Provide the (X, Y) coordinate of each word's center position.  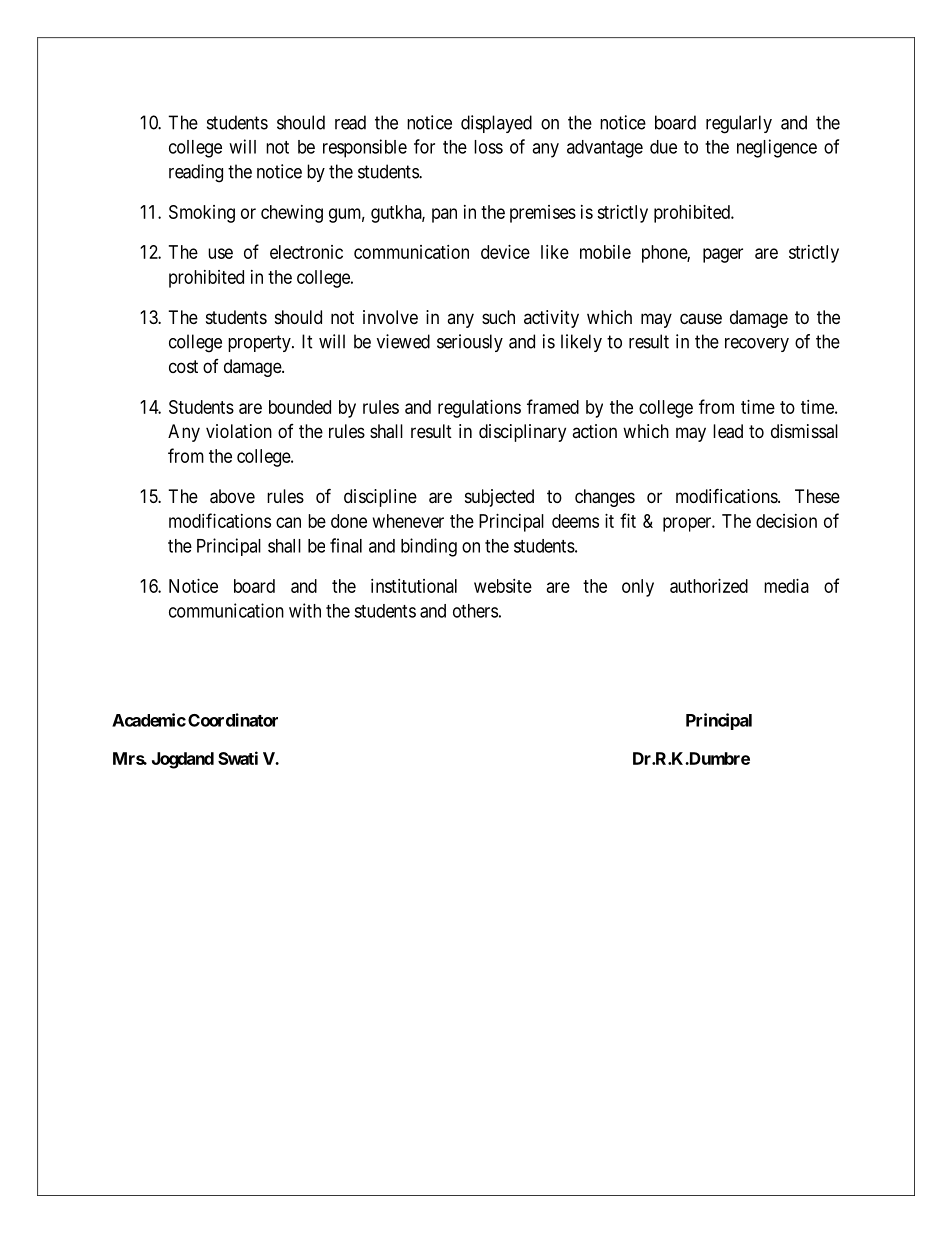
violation (239, 431)
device (505, 252)
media (786, 586)
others (475, 611)
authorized (709, 586)
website (503, 586)
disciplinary (522, 433)
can (288, 522)
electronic (306, 252)
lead (728, 431)
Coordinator (233, 720)
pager (723, 255)
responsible (365, 148)
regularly (739, 124)
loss (488, 147)
